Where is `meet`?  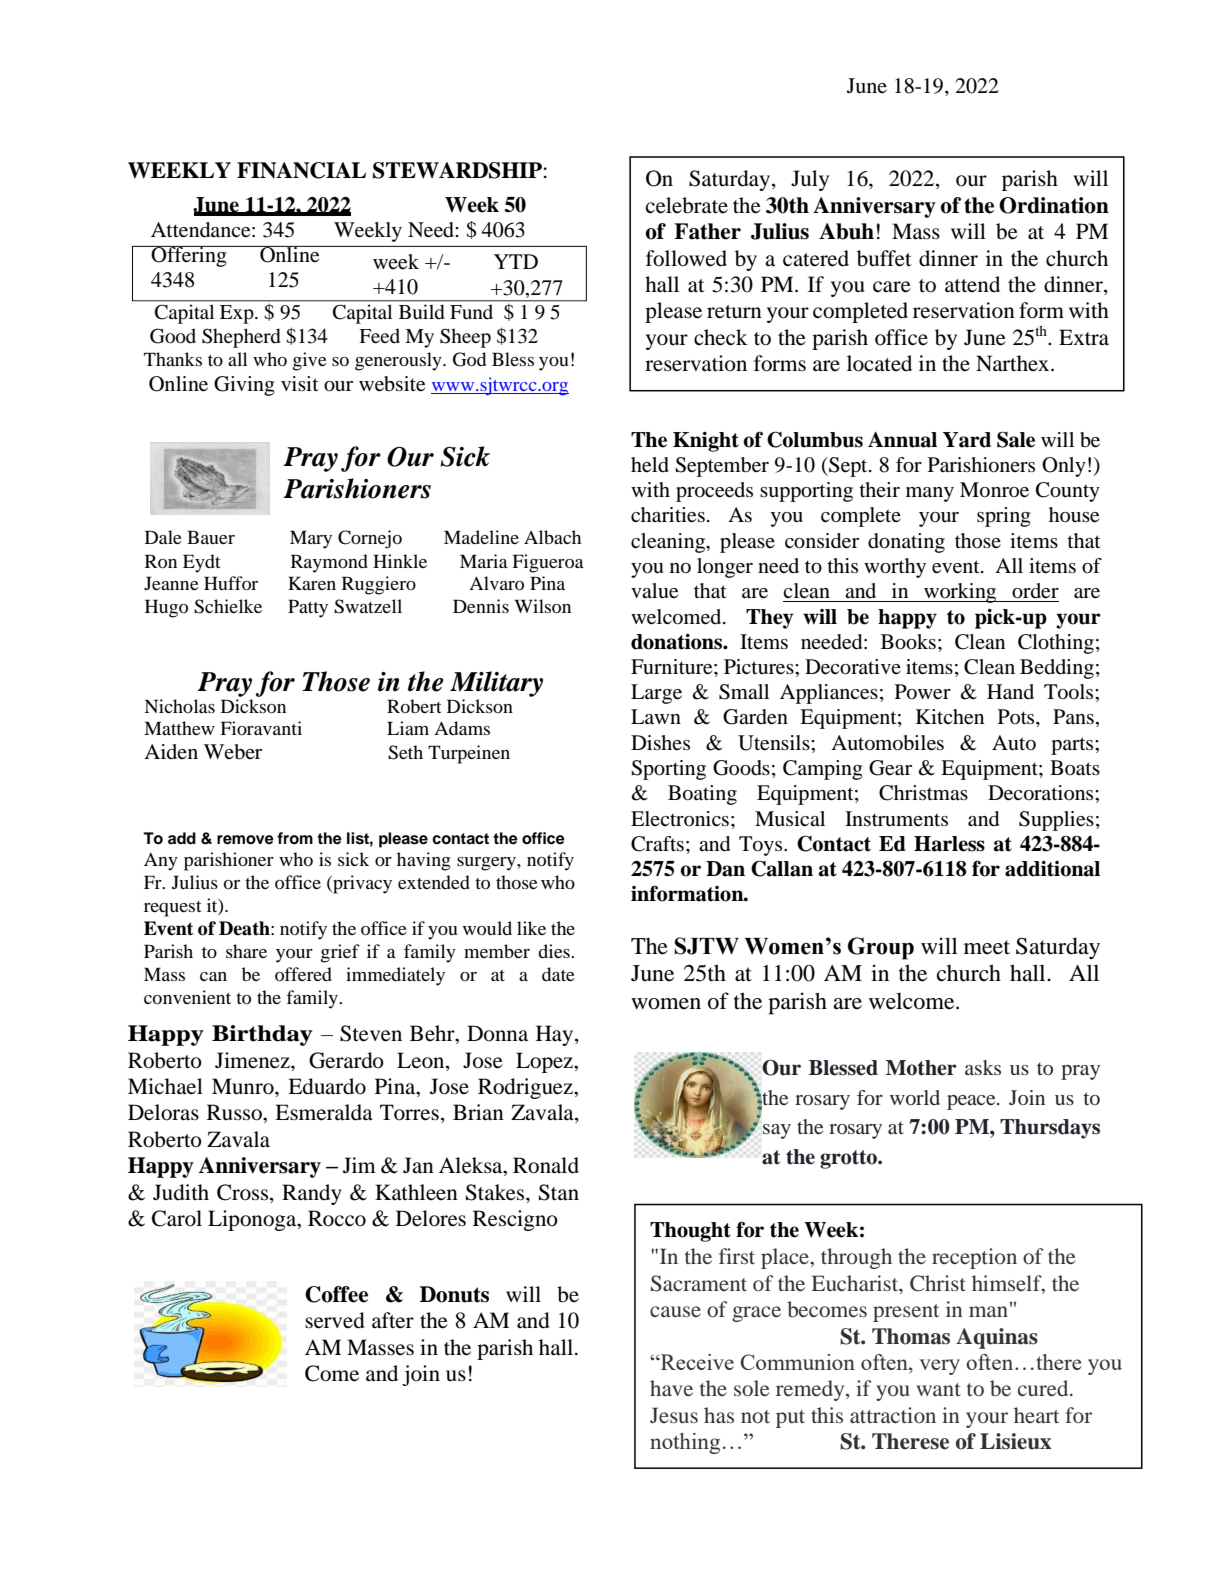
meet is located at coordinates (987, 947).
